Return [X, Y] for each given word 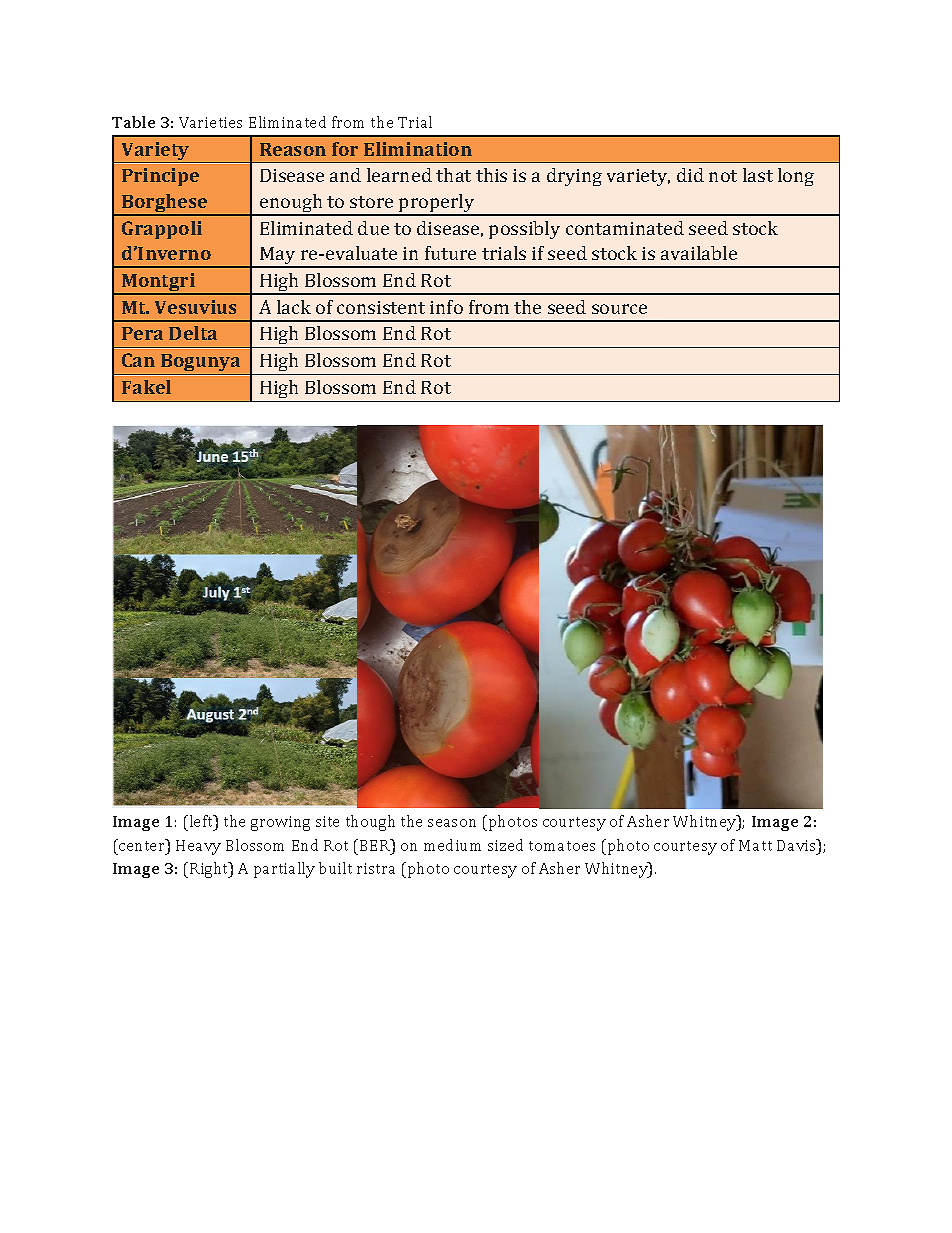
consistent [381, 307]
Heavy [198, 847]
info [446, 307]
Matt [755, 845]
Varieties [210, 122]
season [452, 823]
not [723, 176]
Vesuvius [195, 307]
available [699, 253]
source [619, 309]
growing [280, 823]
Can [138, 360]
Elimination [418, 149]
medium [452, 845]
